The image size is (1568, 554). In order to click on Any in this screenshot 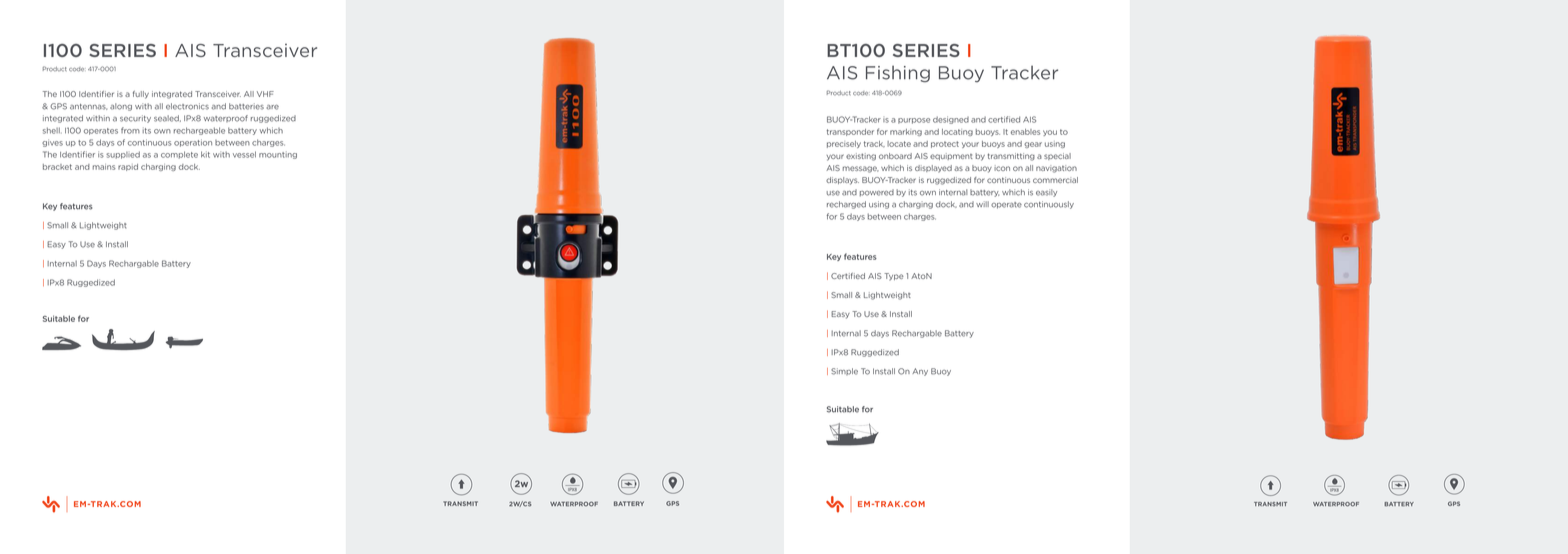, I will do `click(920, 372)`.
